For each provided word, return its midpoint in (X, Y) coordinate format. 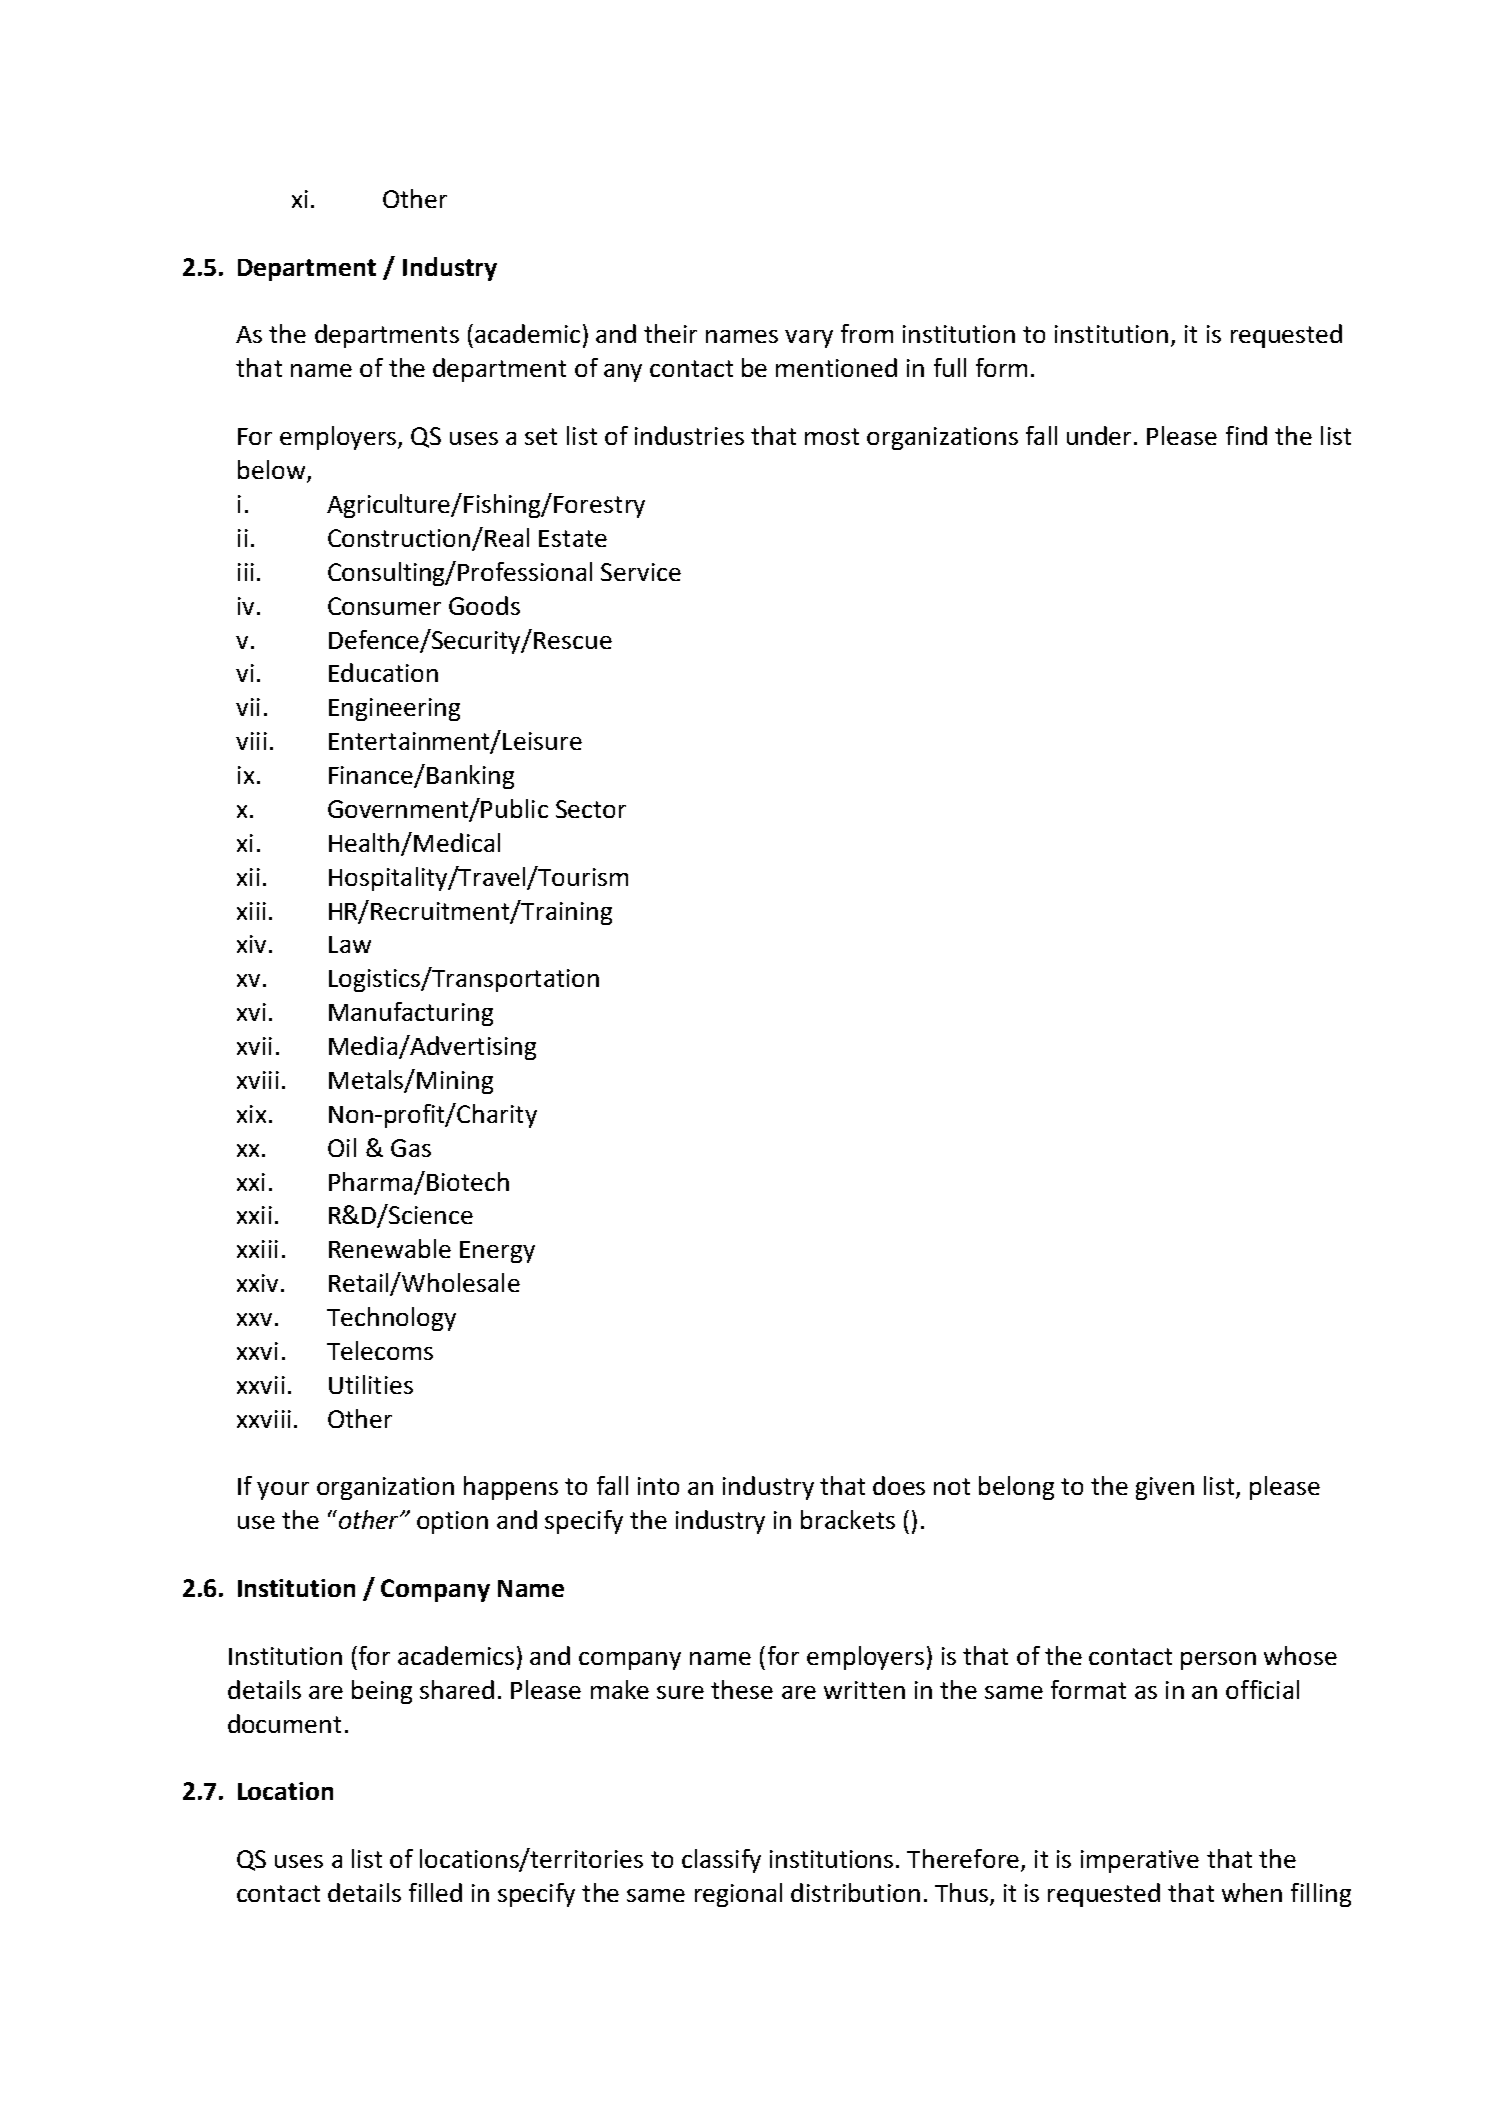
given (1165, 1488)
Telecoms (380, 1350)
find (1246, 435)
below (273, 471)
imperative (1140, 1861)
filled (435, 1892)
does (899, 1485)
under (1101, 435)
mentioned (836, 367)
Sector (591, 809)
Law (350, 944)
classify (721, 1861)
